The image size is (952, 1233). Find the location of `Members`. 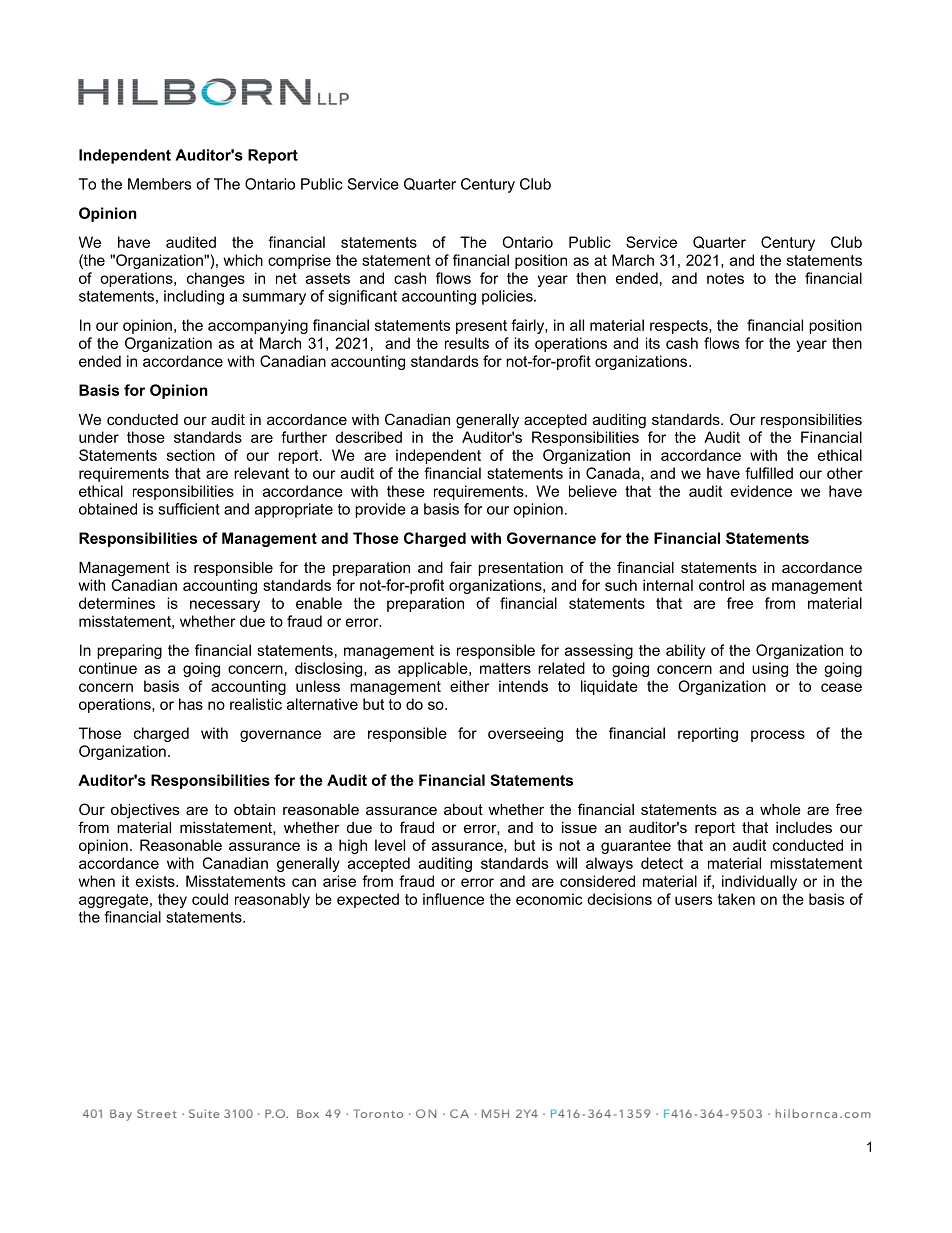

Members is located at coordinates (159, 184).
